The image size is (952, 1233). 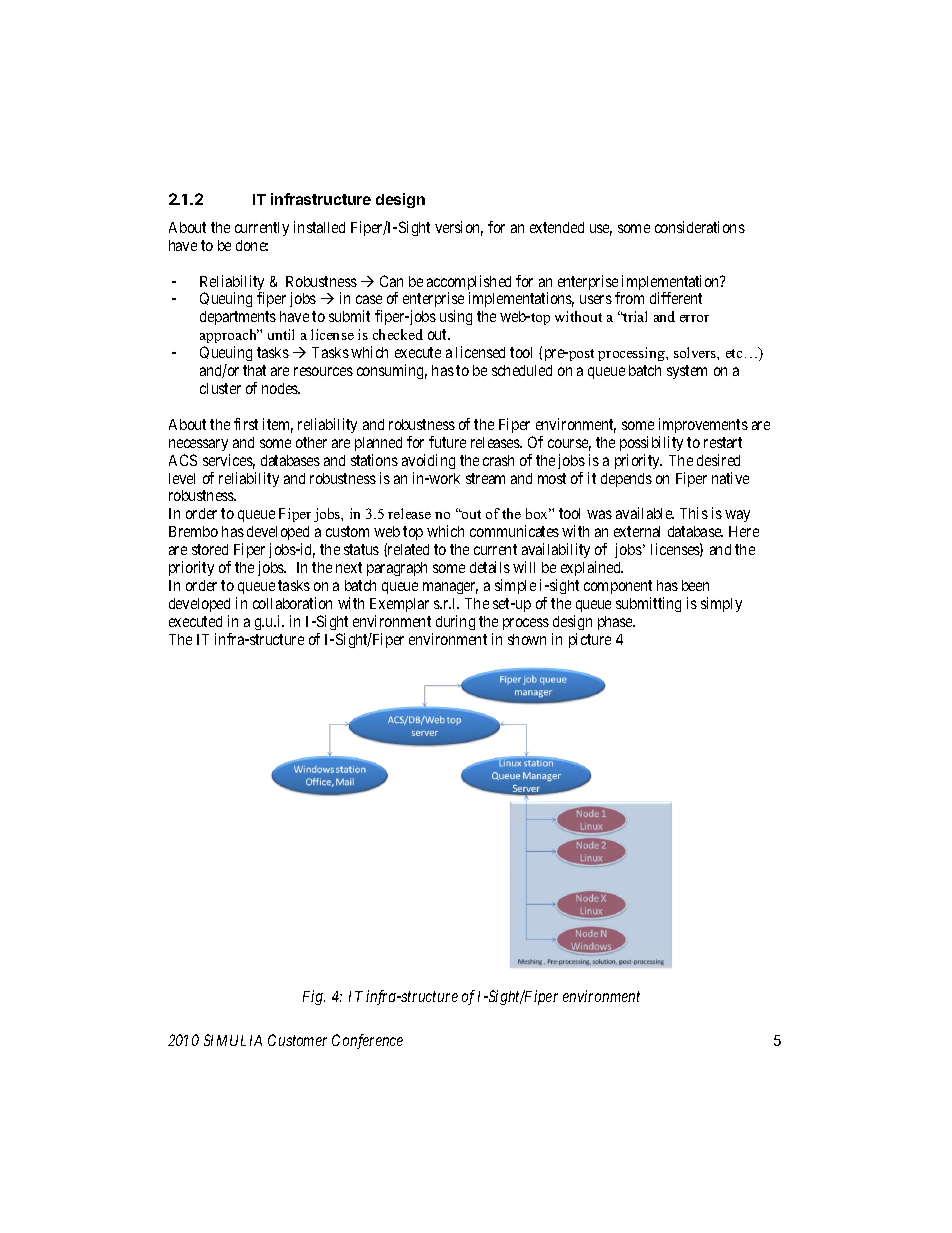 I want to click on installed, so click(x=319, y=227).
